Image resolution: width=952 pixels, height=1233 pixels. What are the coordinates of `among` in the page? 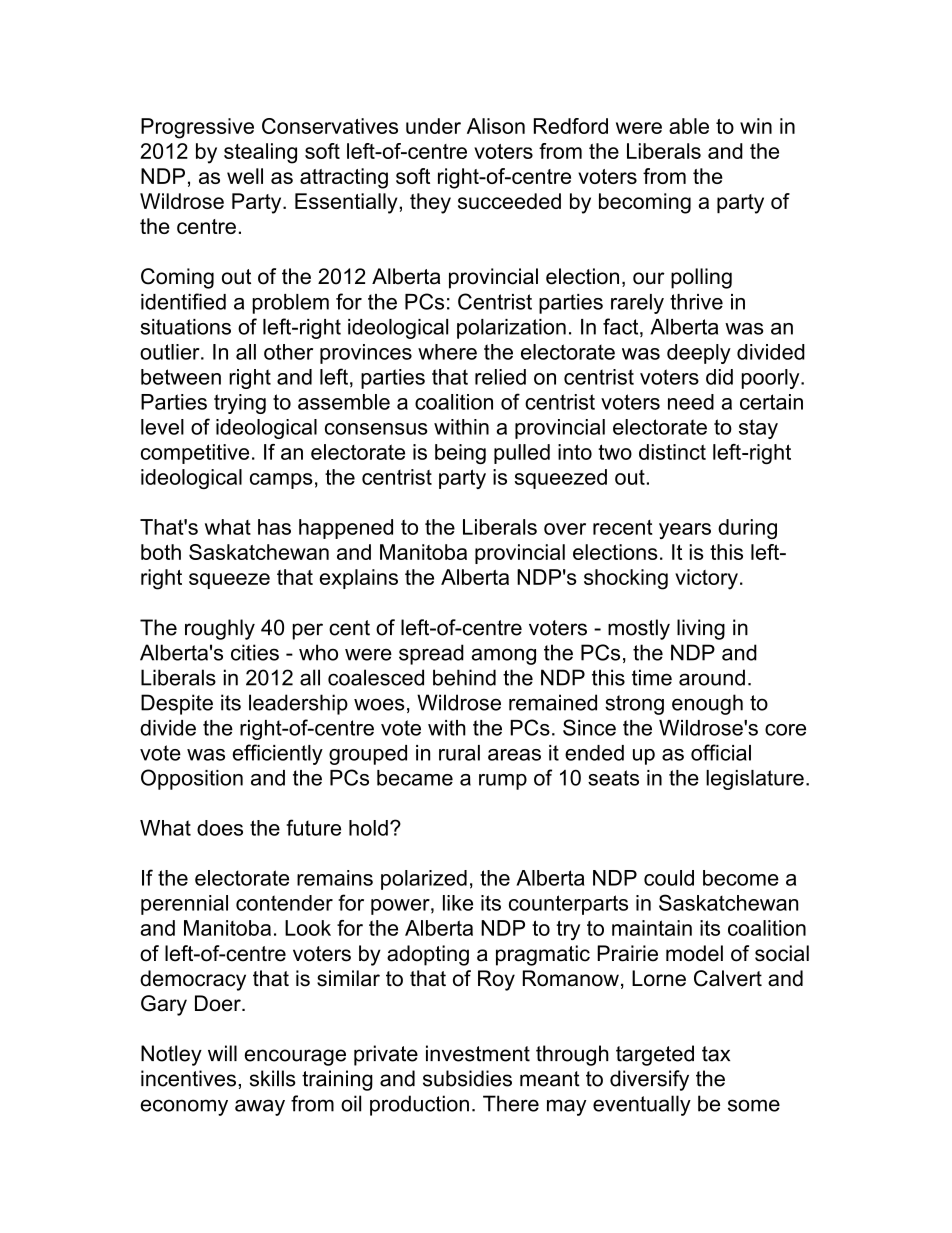 It's located at (503, 656).
